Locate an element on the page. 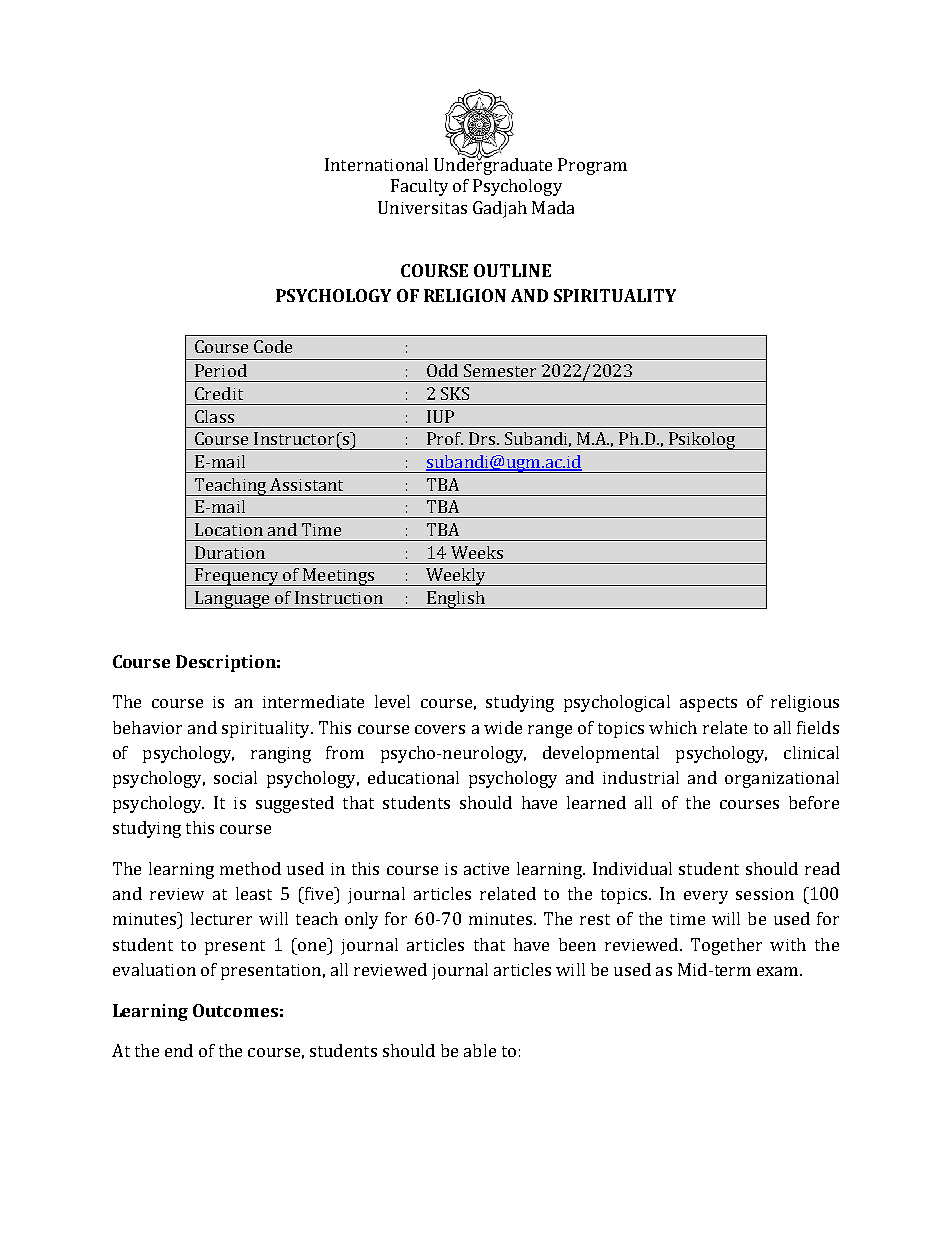 This page has height=1233, width=952. social is located at coordinates (235, 777).
